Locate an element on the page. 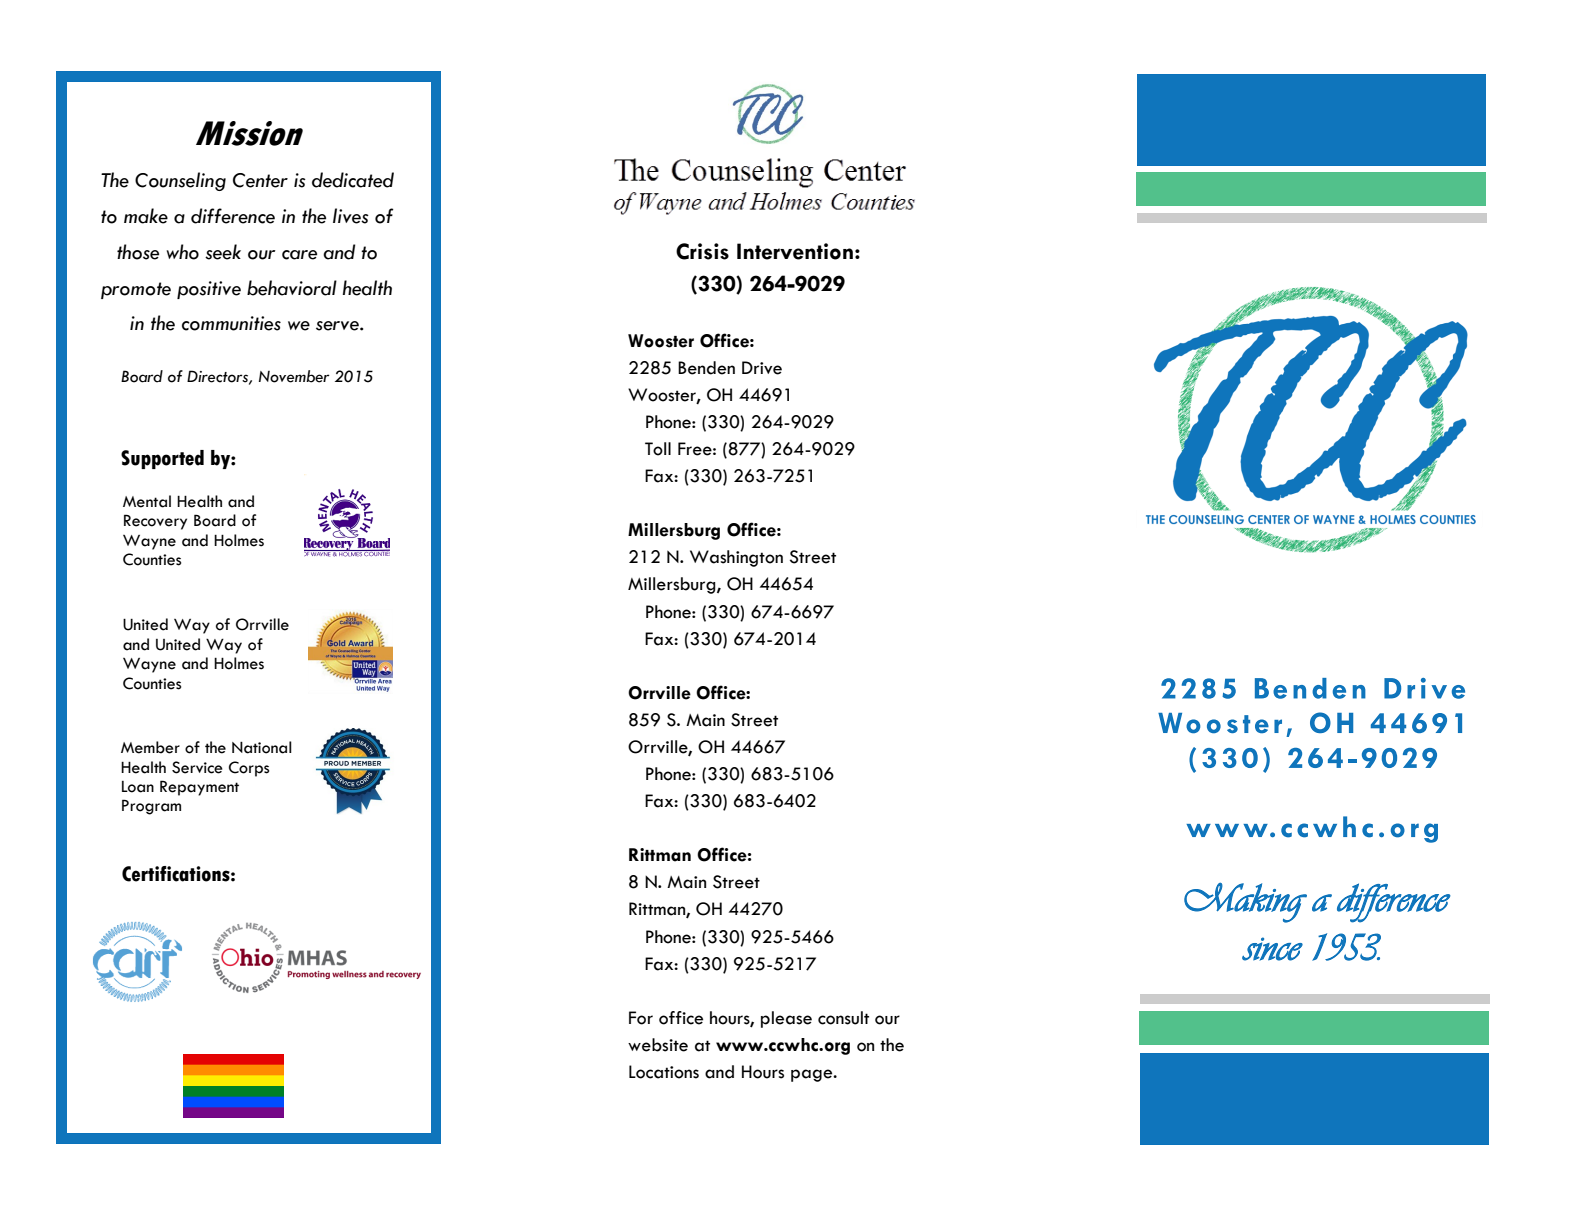 The width and height of the document is (1574, 1217). website is located at coordinates (658, 1045).
